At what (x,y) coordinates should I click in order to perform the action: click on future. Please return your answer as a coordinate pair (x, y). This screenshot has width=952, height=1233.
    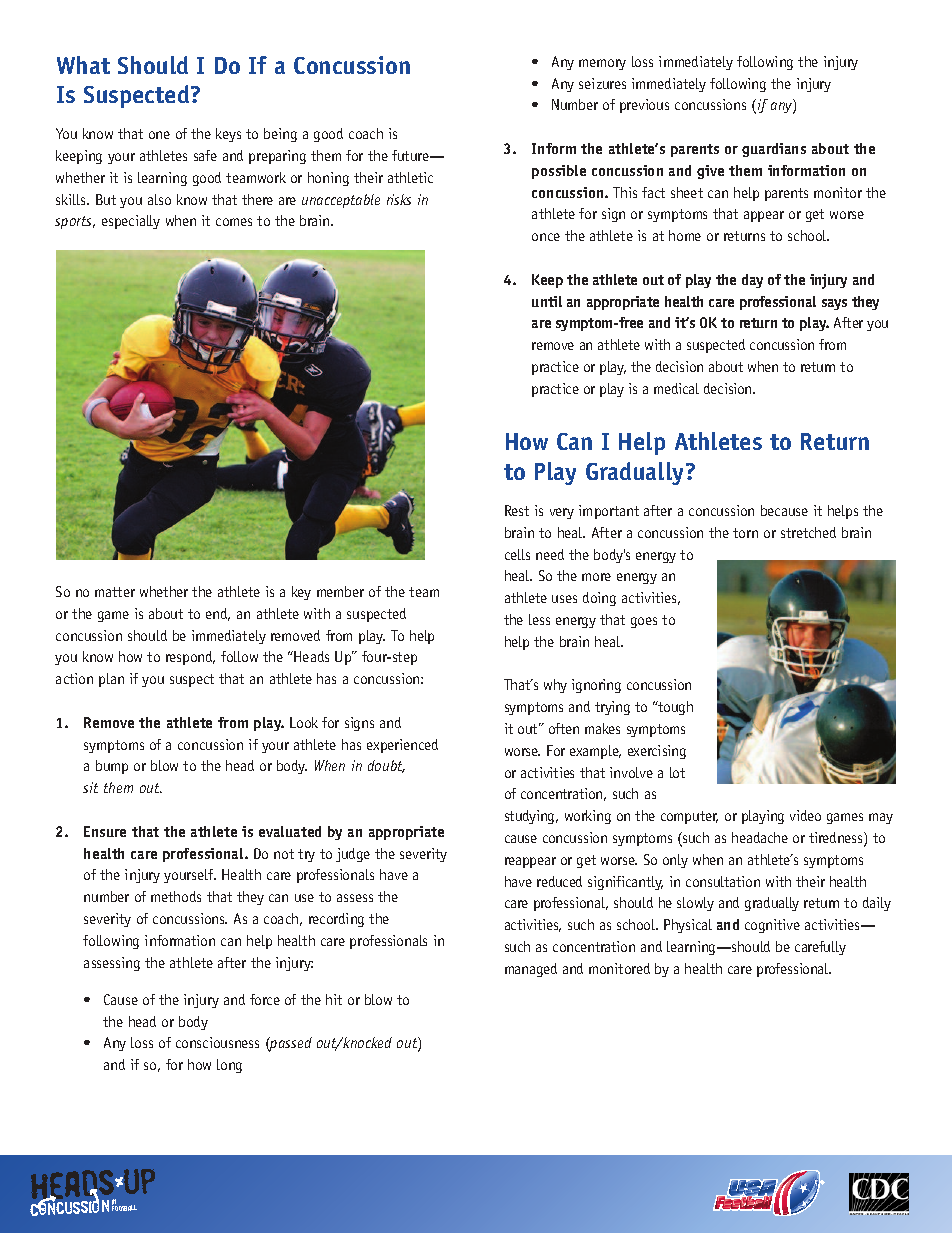
    Looking at the image, I should click on (411, 155).
